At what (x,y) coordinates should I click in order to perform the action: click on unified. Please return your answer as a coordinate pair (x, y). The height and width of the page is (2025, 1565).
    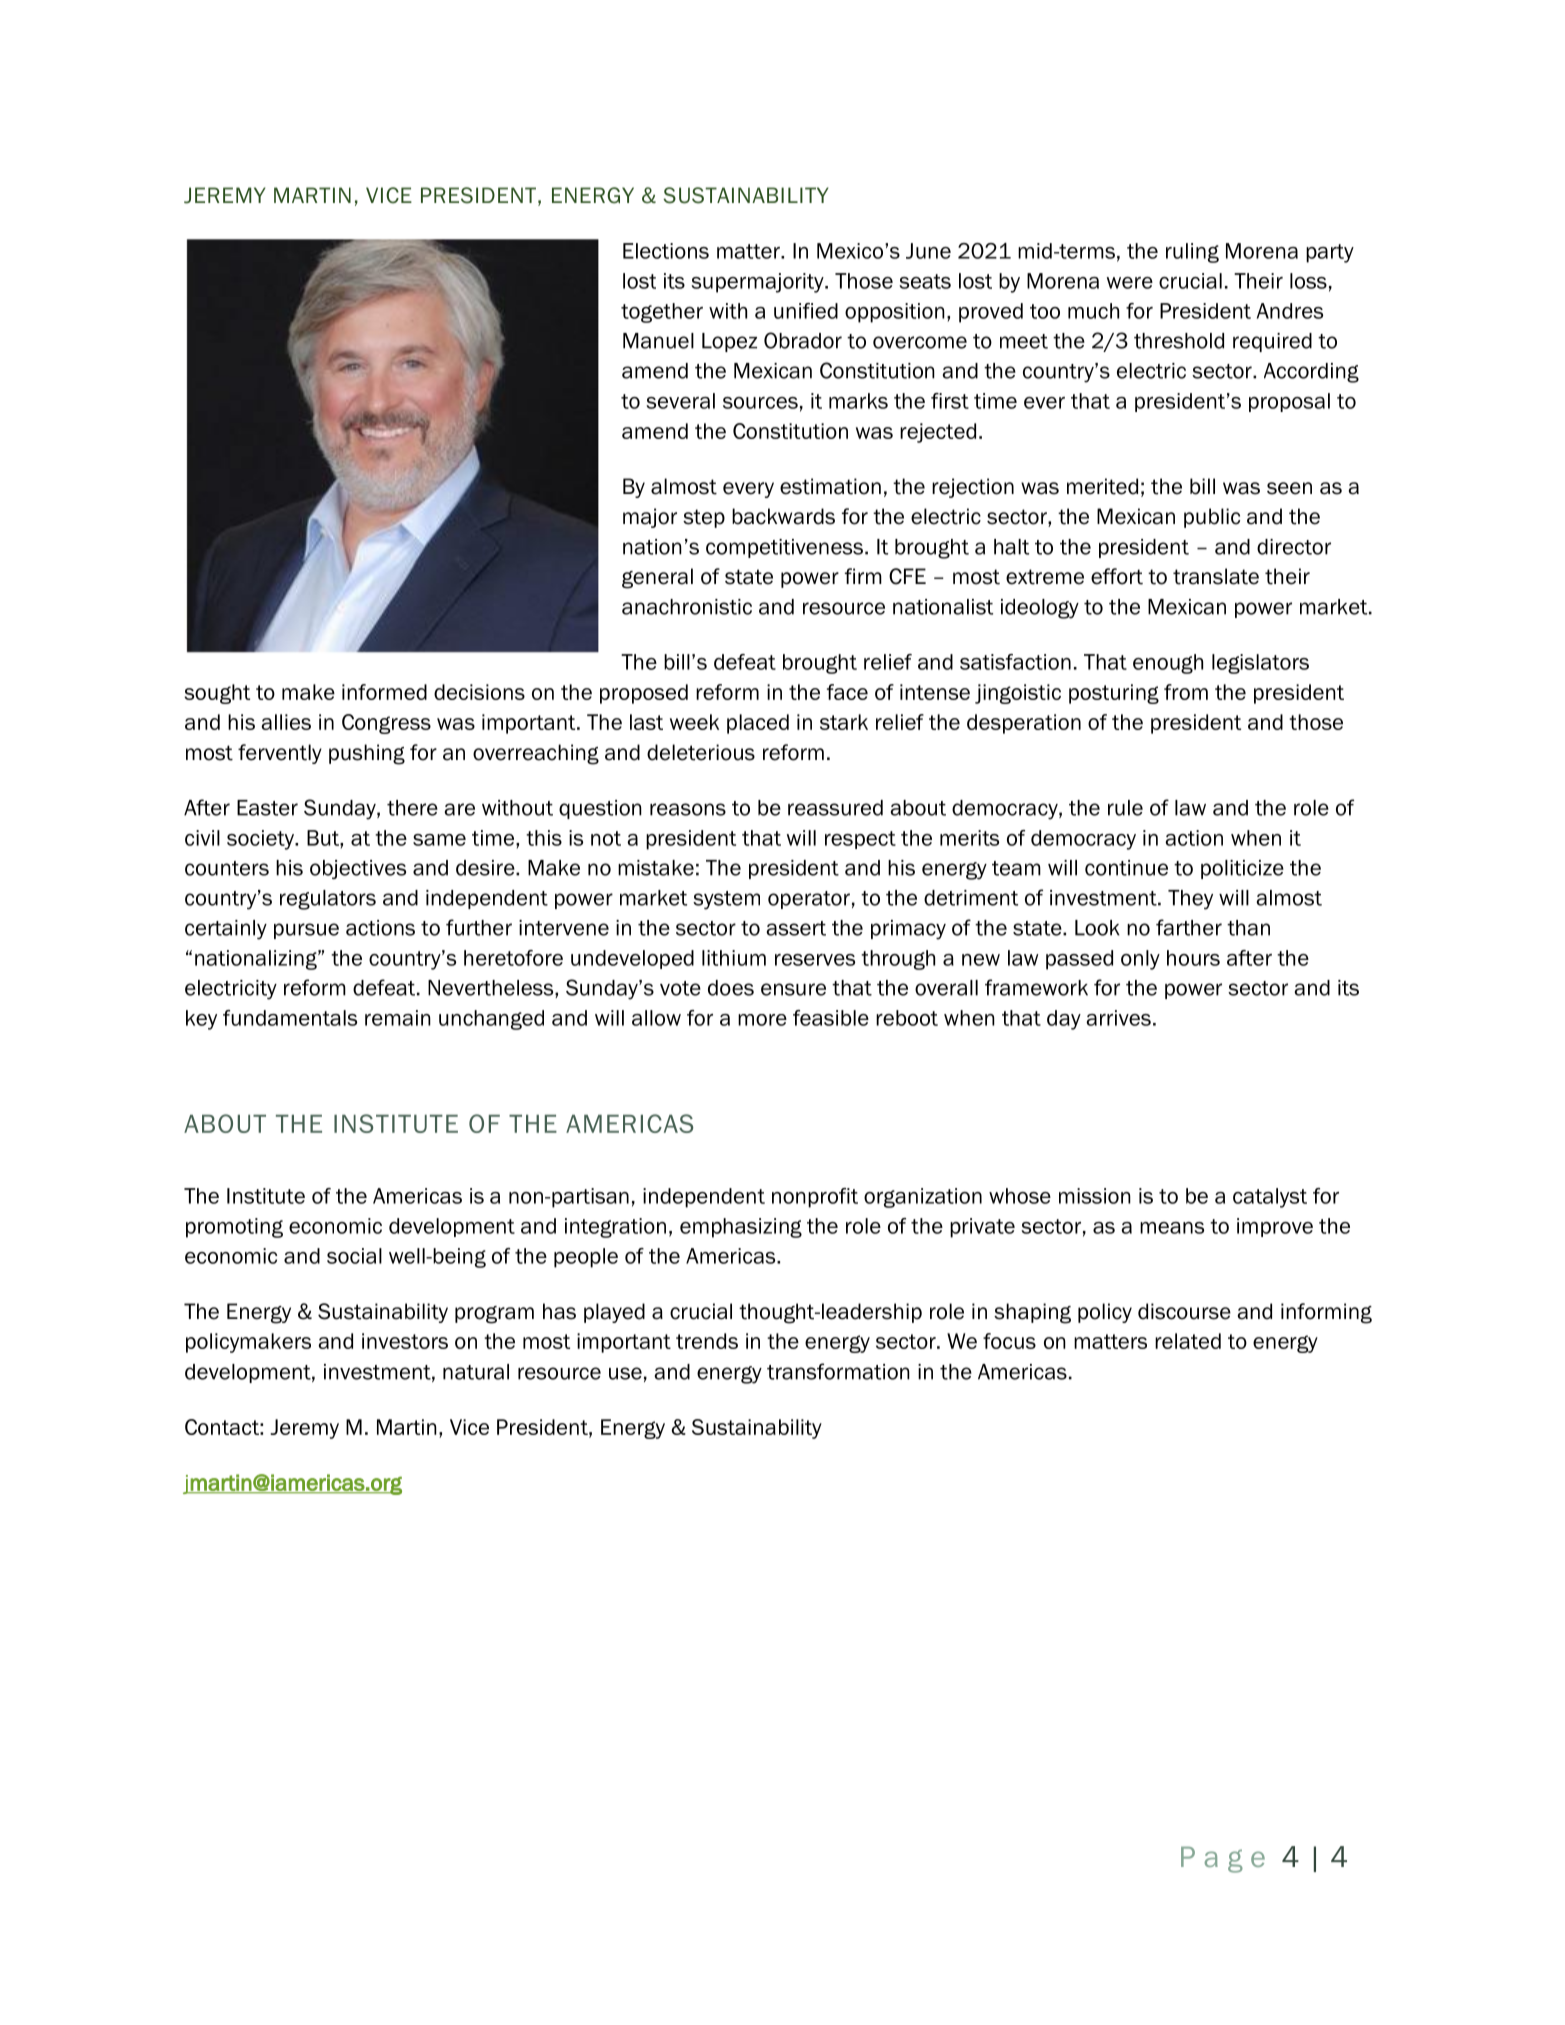
    Looking at the image, I should click on (806, 311).
